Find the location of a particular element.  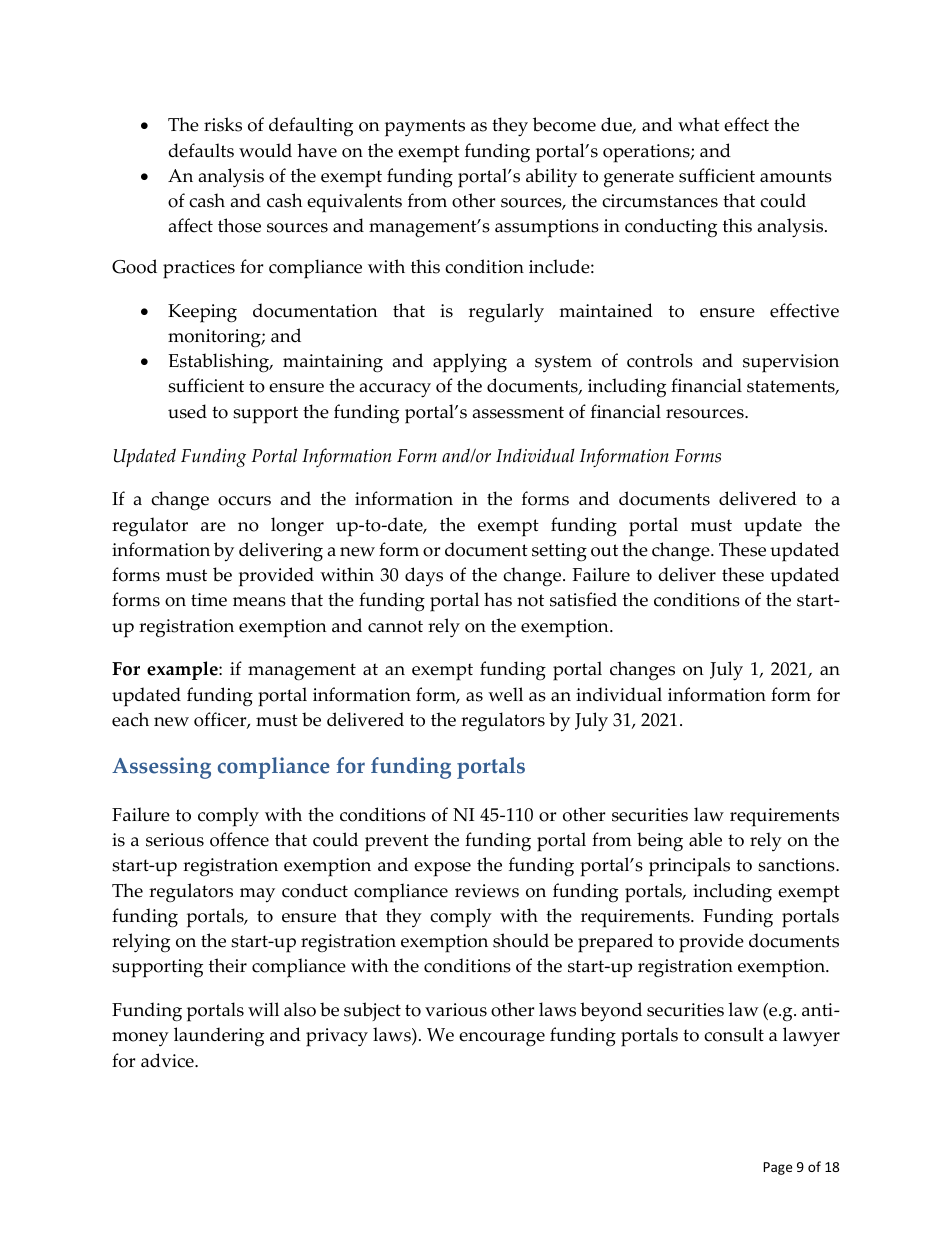

able is located at coordinates (705, 839).
